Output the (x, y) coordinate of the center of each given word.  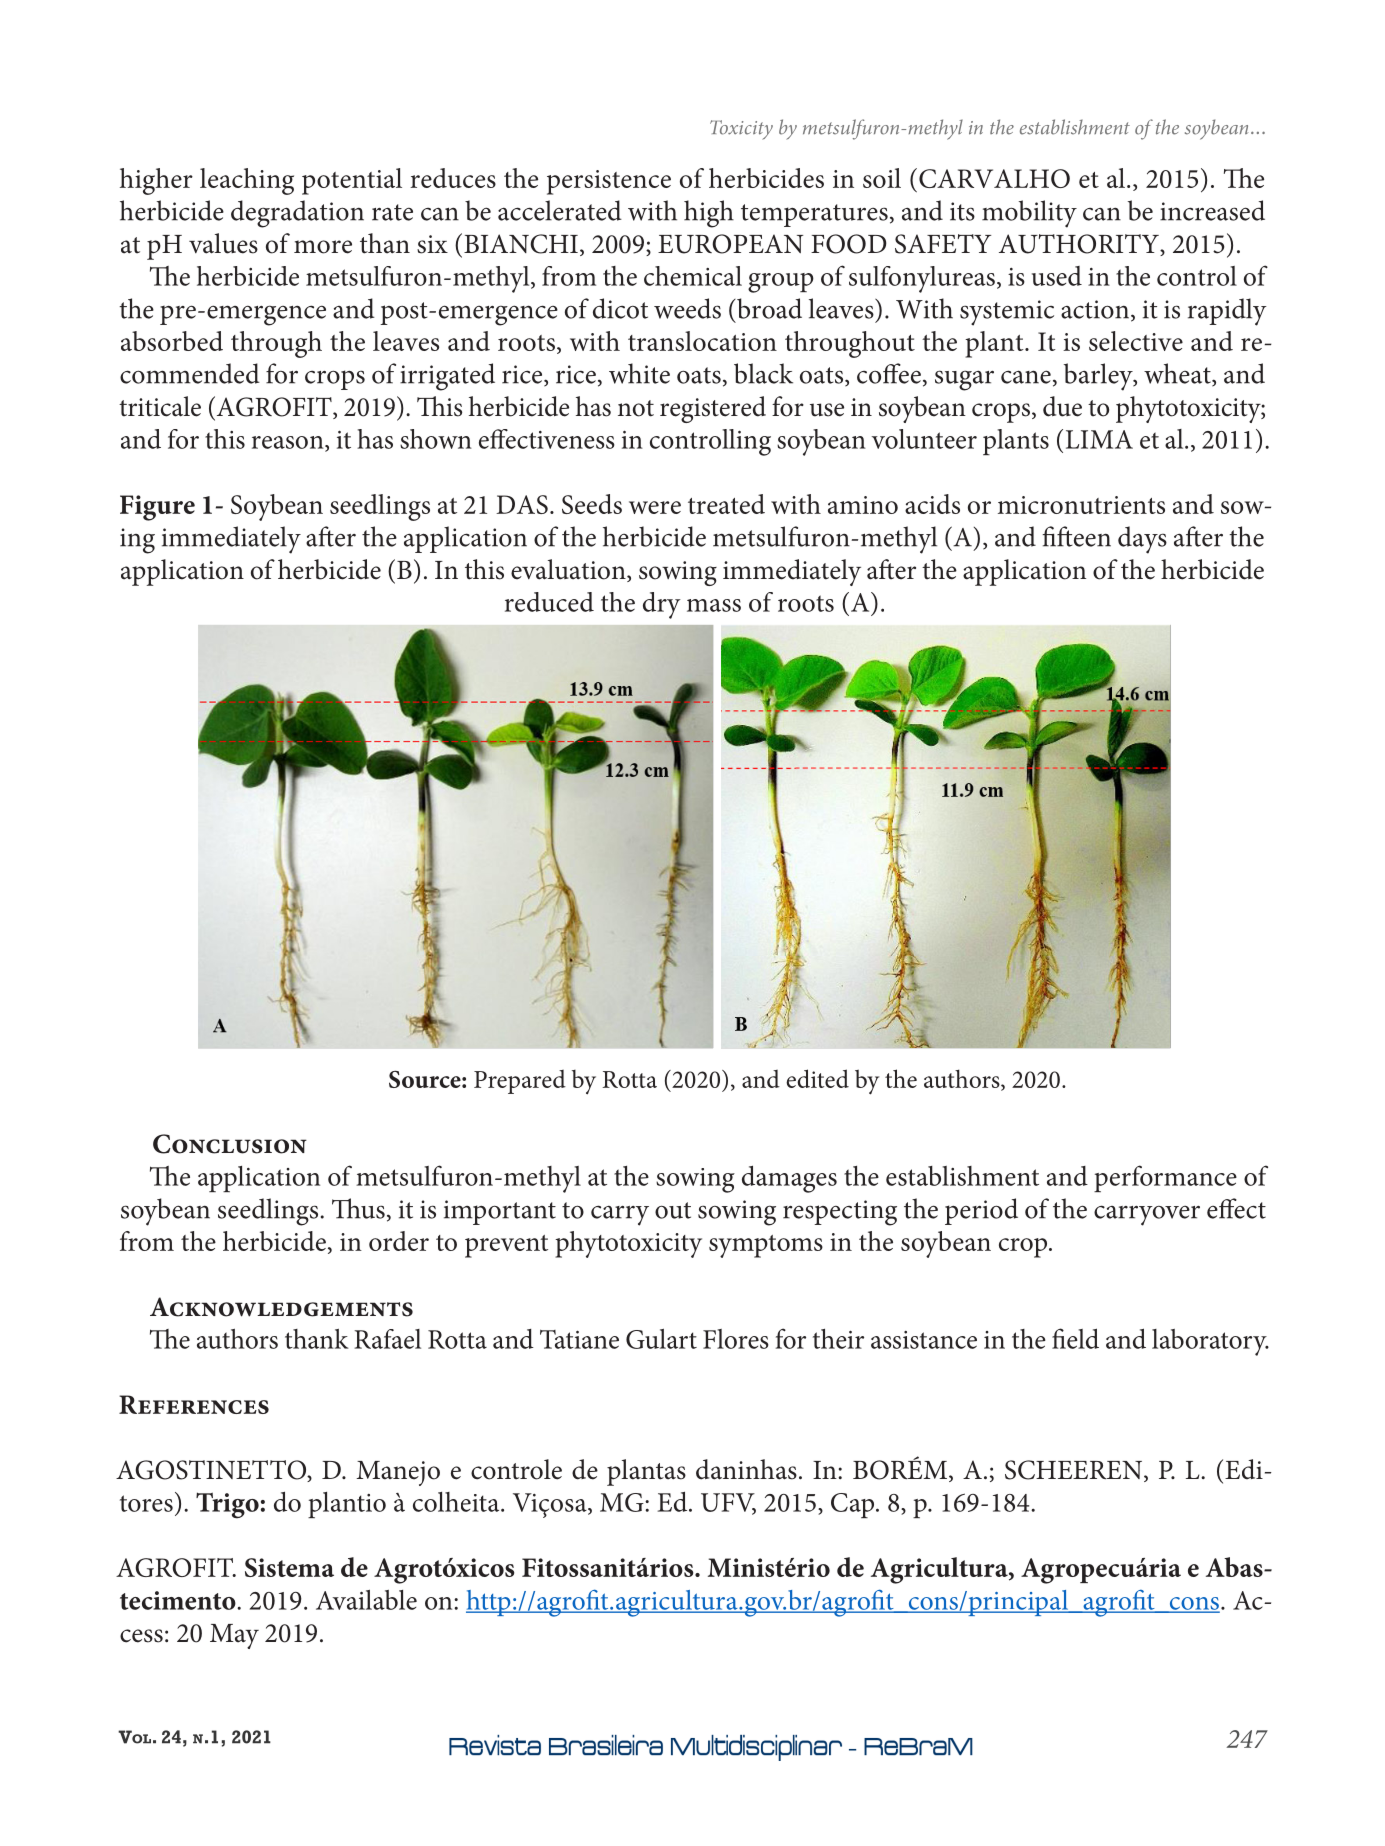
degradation (297, 214)
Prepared (520, 1082)
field (1075, 1338)
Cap (852, 1505)
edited (817, 1078)
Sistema (289, 1567)
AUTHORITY (1080, 245)
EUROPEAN (730, 244)
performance (1165, 1178)
